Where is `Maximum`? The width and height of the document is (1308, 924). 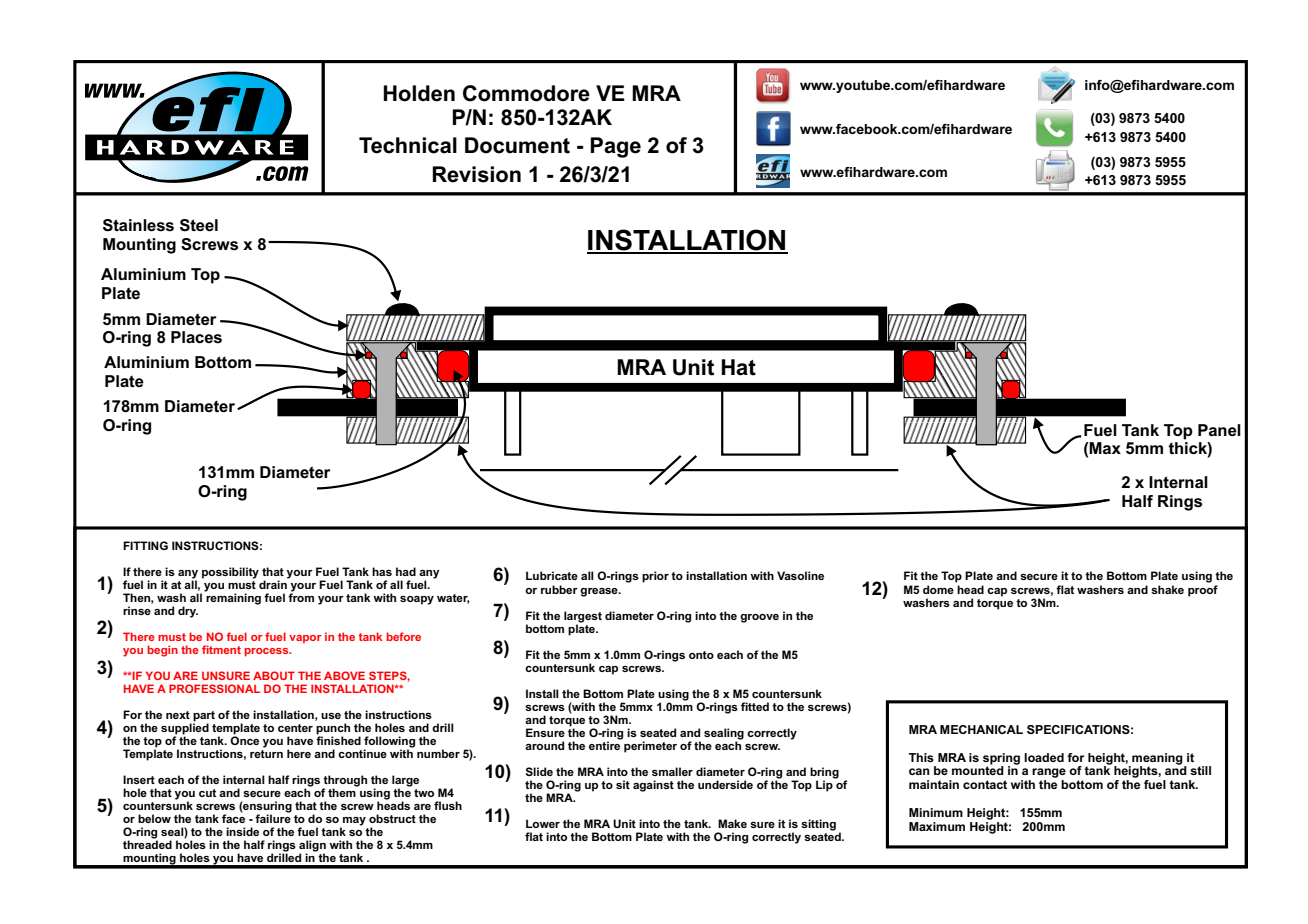 Maximum is located at coordinates (937, 826).
